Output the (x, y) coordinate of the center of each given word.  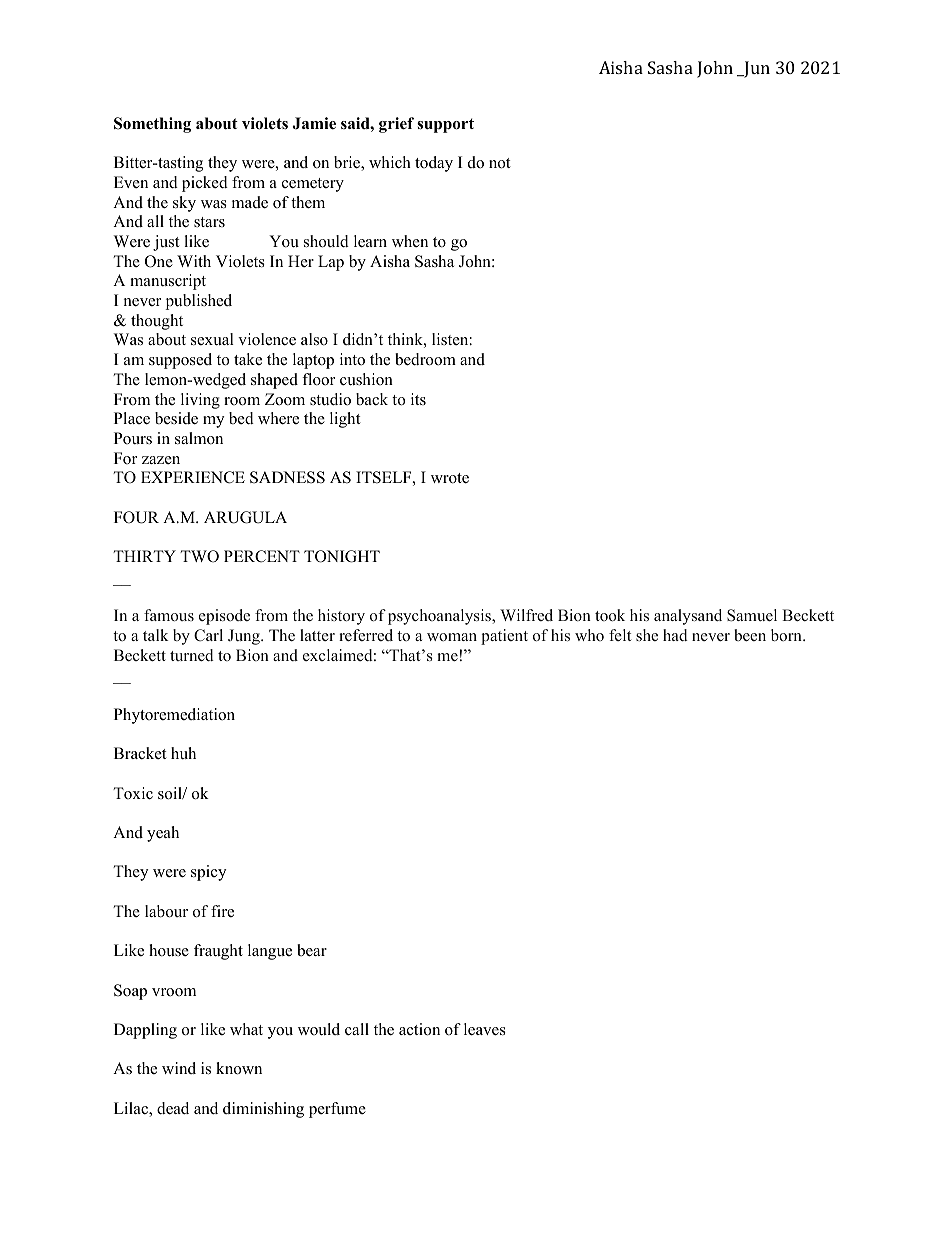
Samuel (752, 615)
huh (183, 753)
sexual (212, 339)
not (499, 163)
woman (452, 637)
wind (179, 1068)
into (352, 359)
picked (205, 184)
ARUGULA (245, 517)
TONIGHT (342, 556)
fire (222, 911)
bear (312, 950)
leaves (485, 1029)
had (675, 635)
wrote (450, 478)
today (434, 164)
